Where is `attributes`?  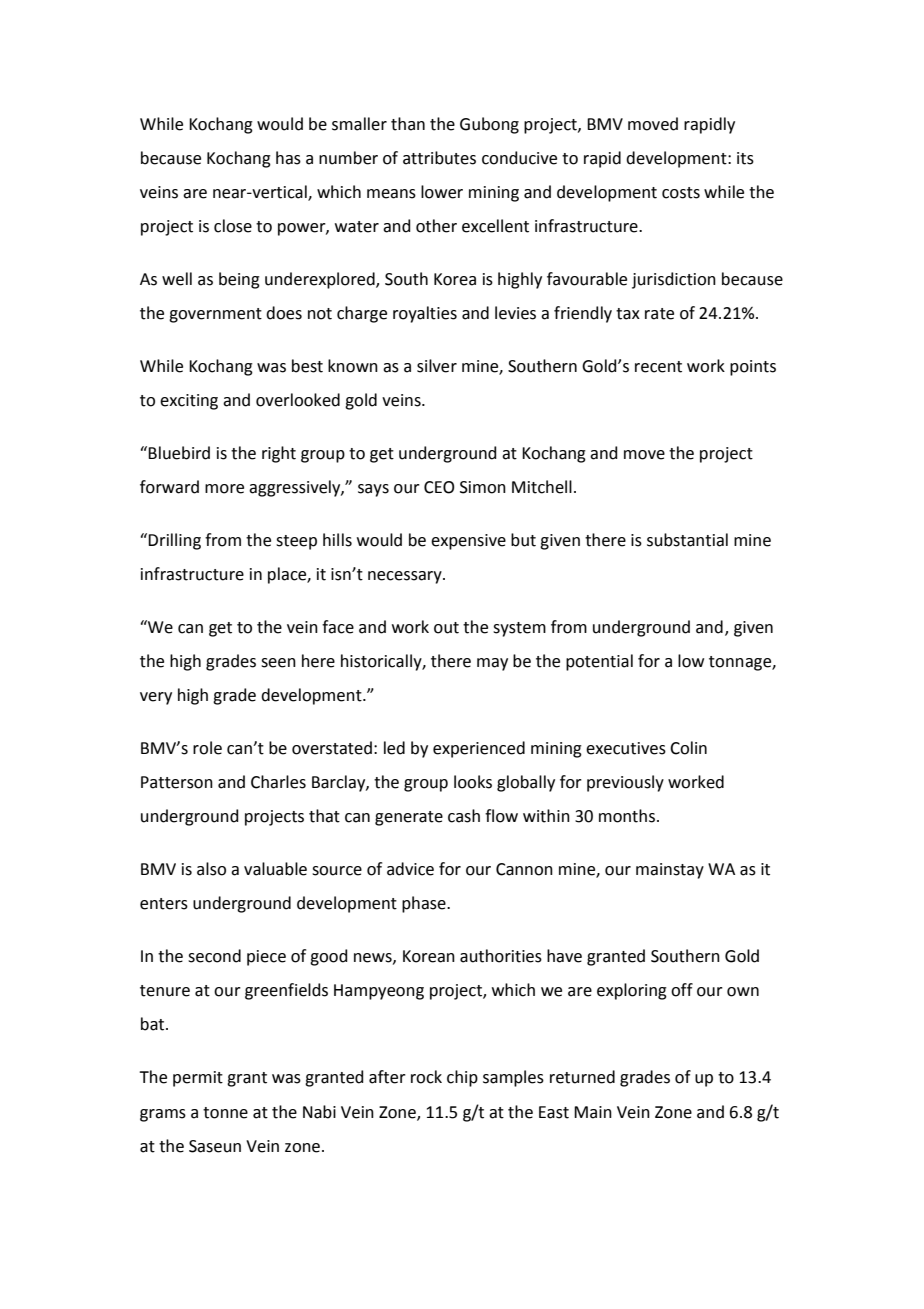
attributes is located at coordinates (439, 158).
